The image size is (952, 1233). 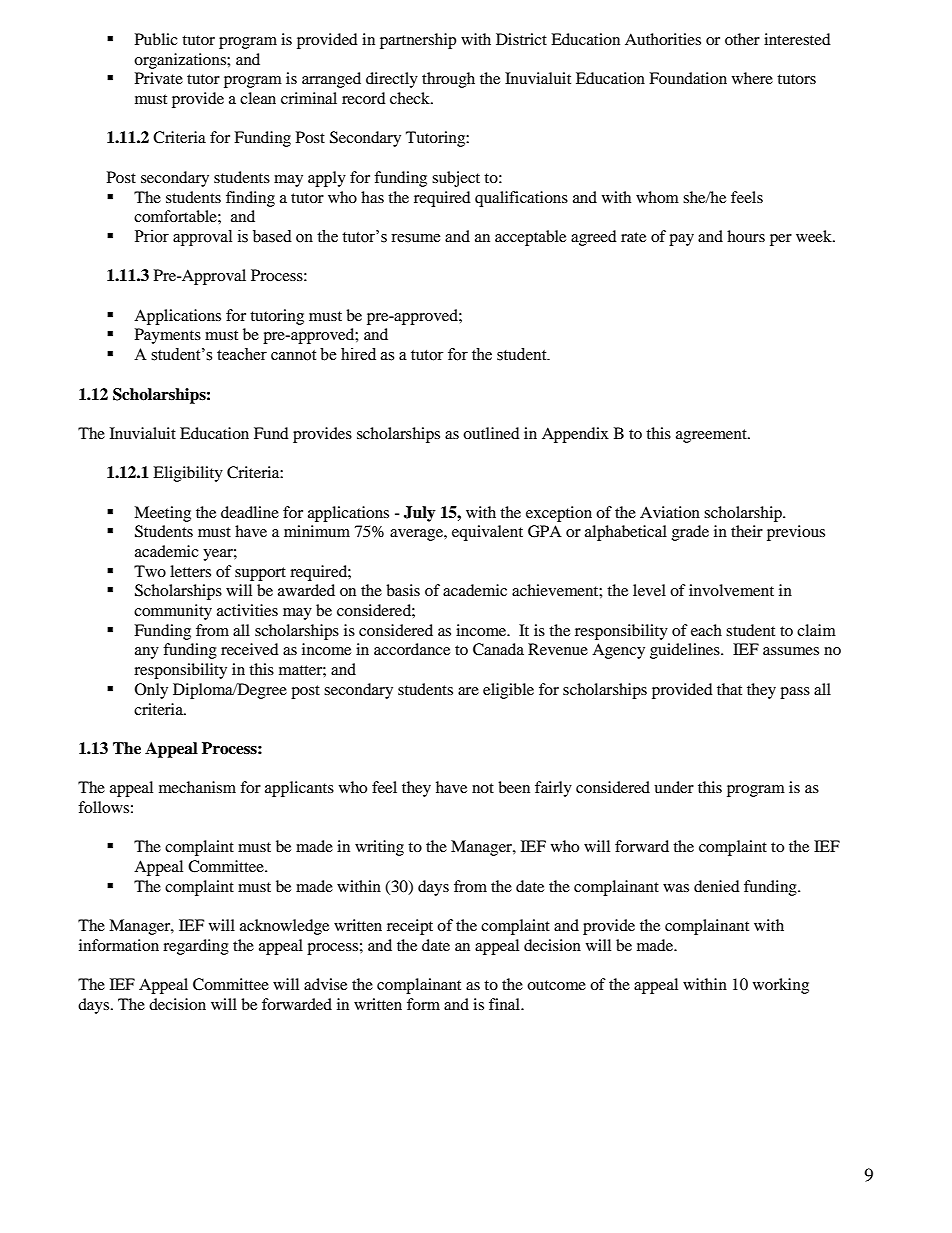 What do you see at coordinates (781, 986) in the screenshot?
I see `working` at bounding box center [781, 986].
